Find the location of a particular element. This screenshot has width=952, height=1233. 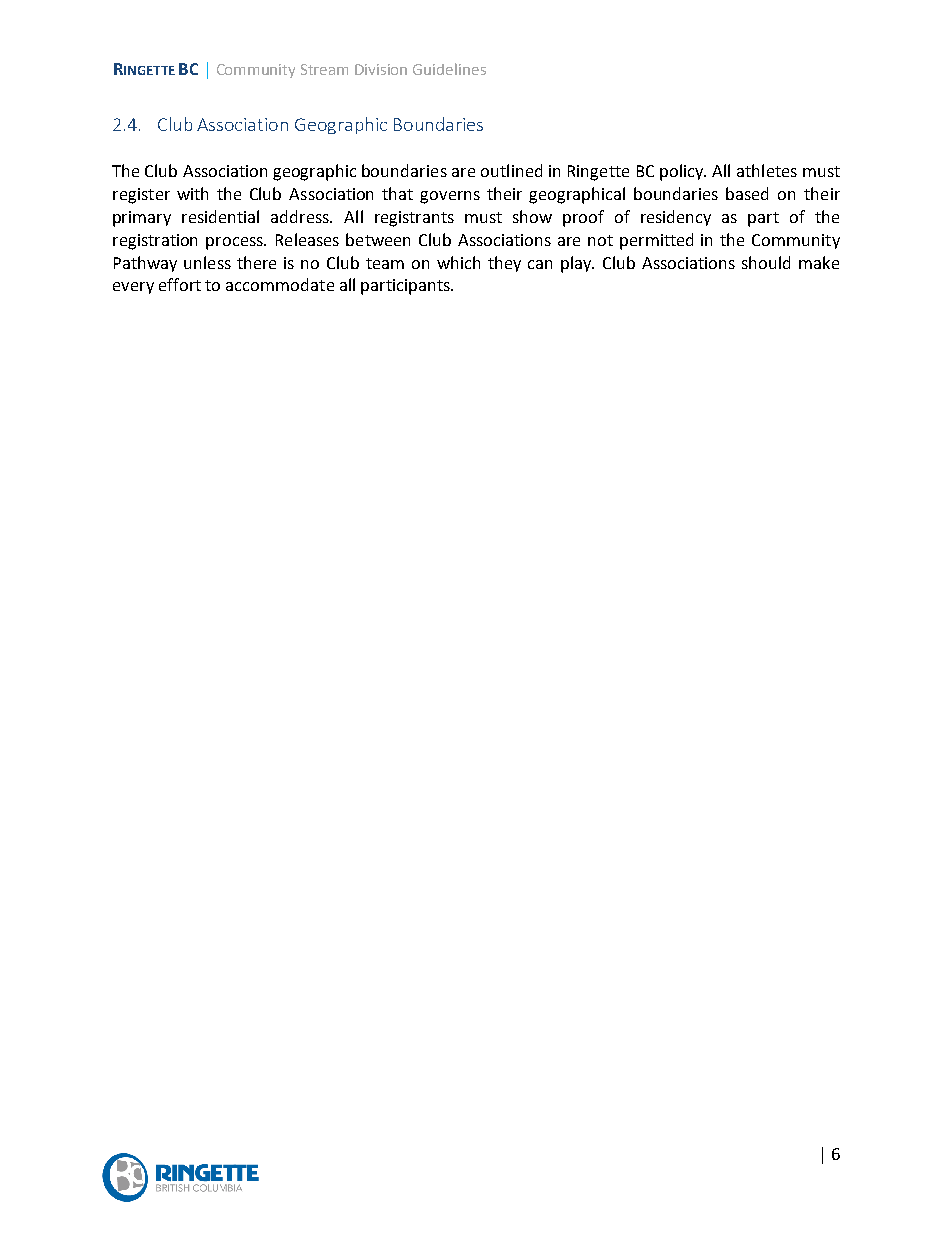

should is located at coordinates (766, 262).
